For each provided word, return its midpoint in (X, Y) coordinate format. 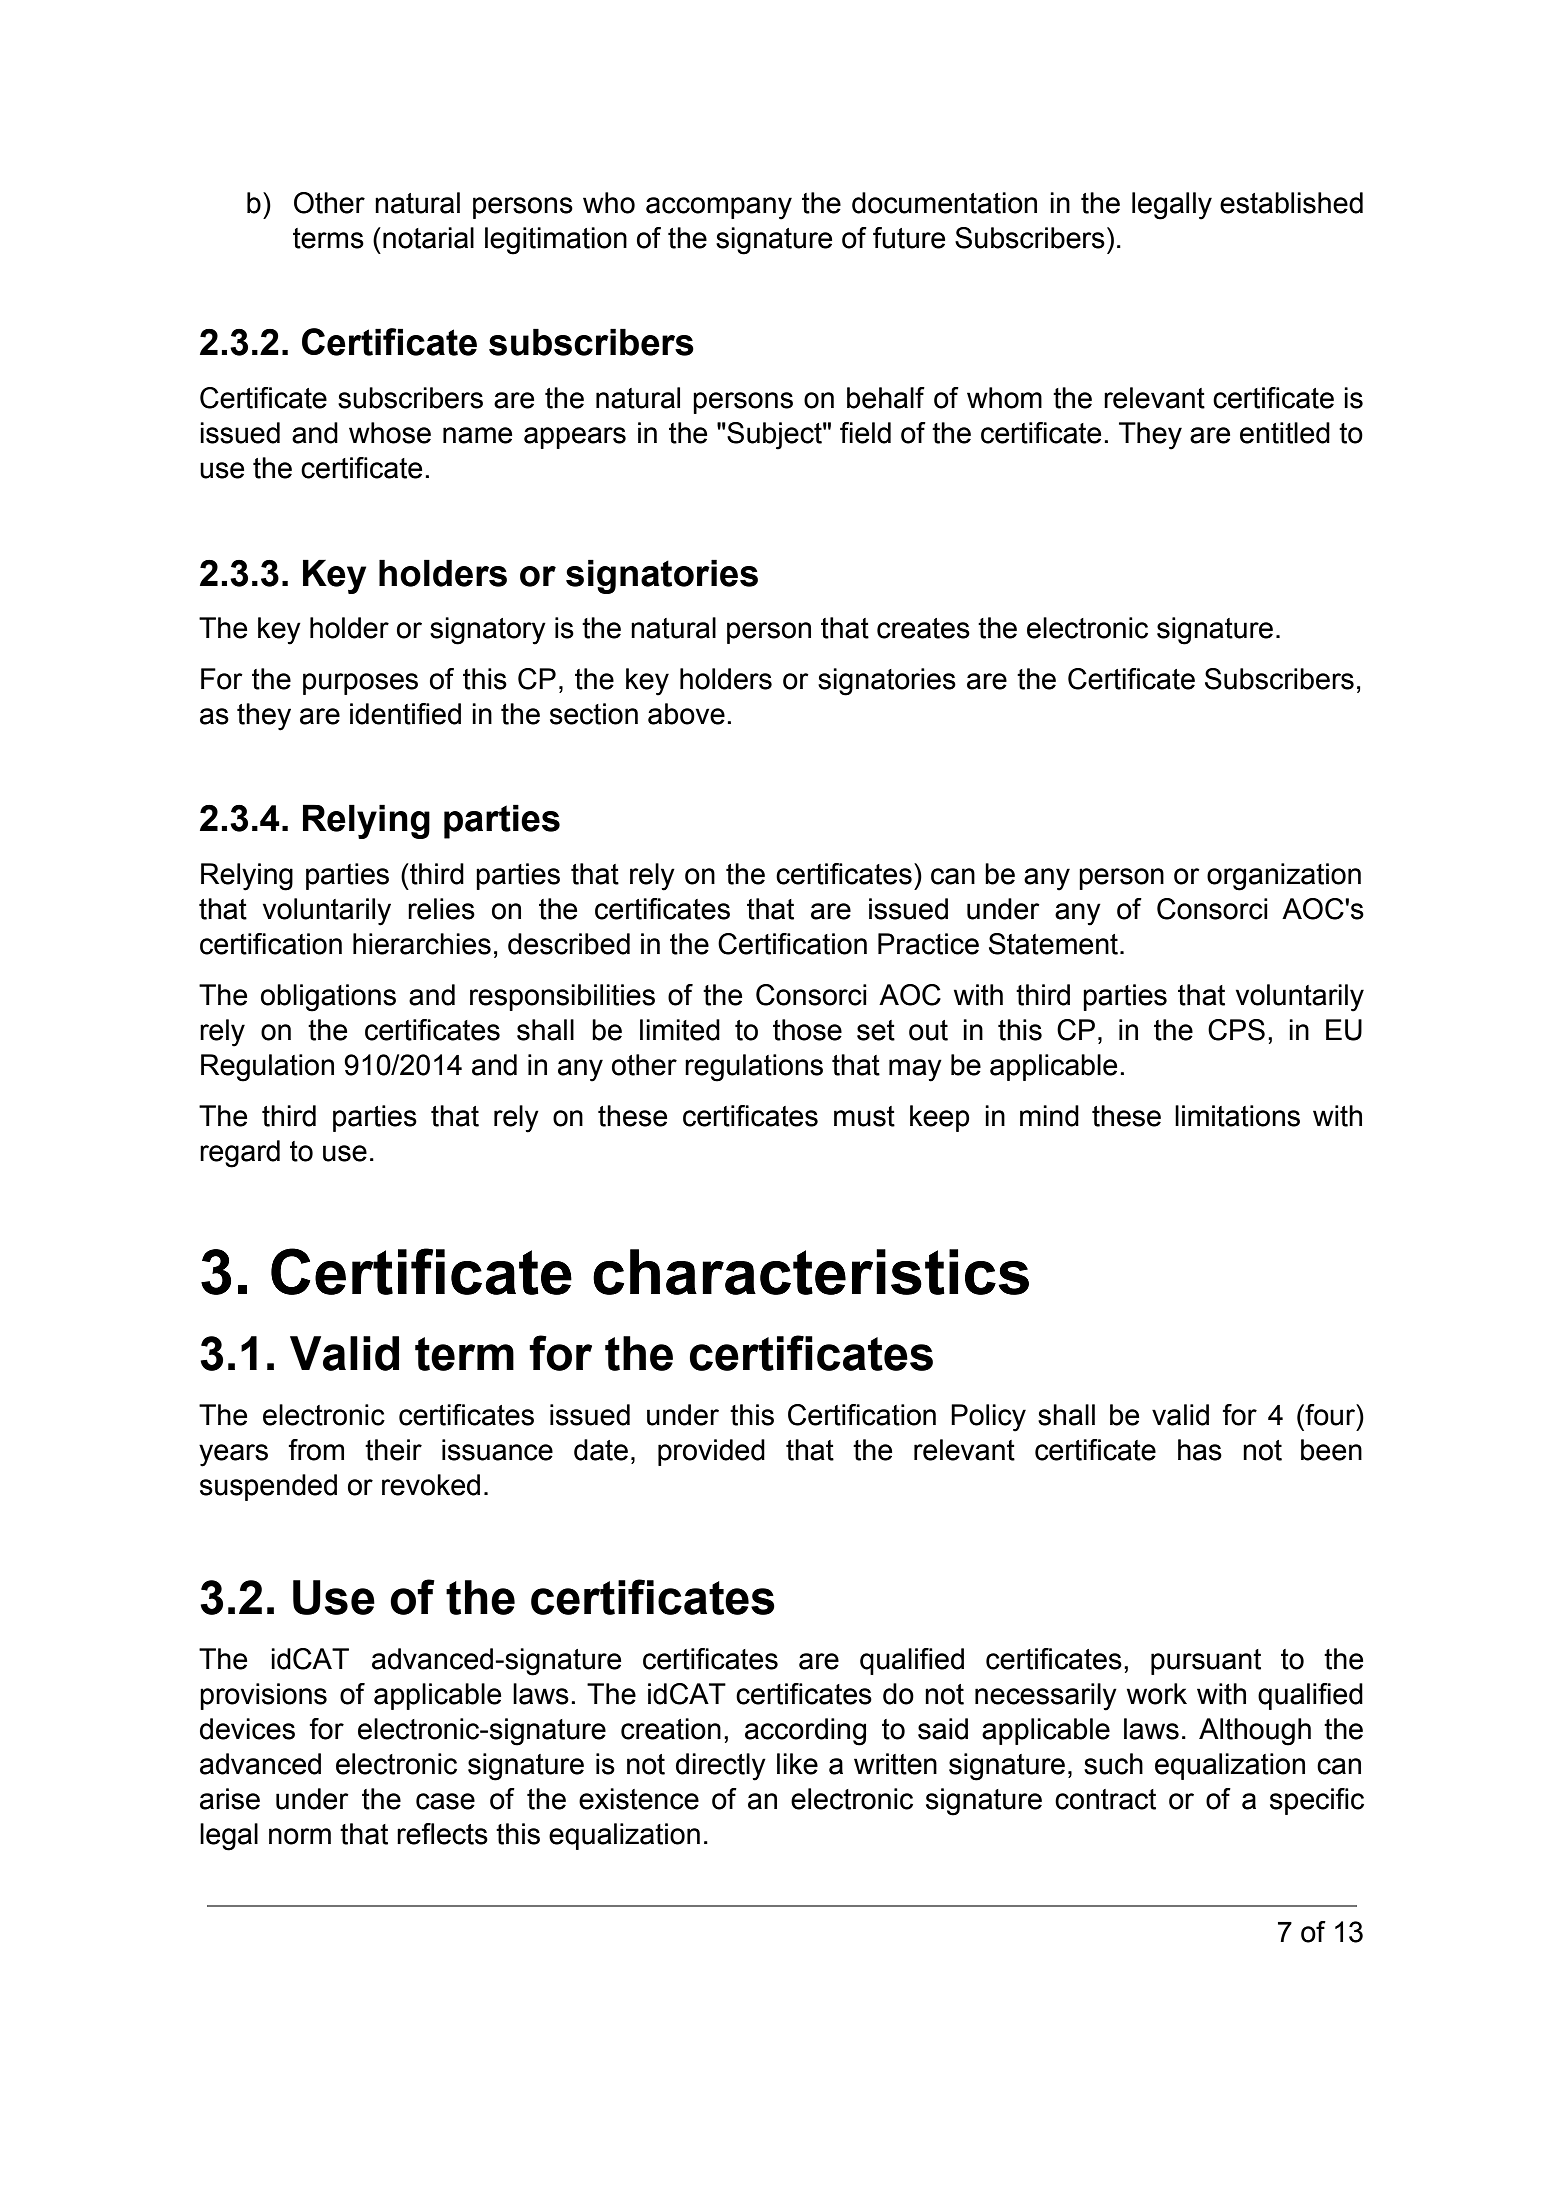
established (1291, 203)
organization (1284, 877)
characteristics (811, 1272)
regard (240, 1154)
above (686, 714)
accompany (719, 208)
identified (405, 714)
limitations (1237, 1116)
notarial (428, 238)
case (445, 1801)
